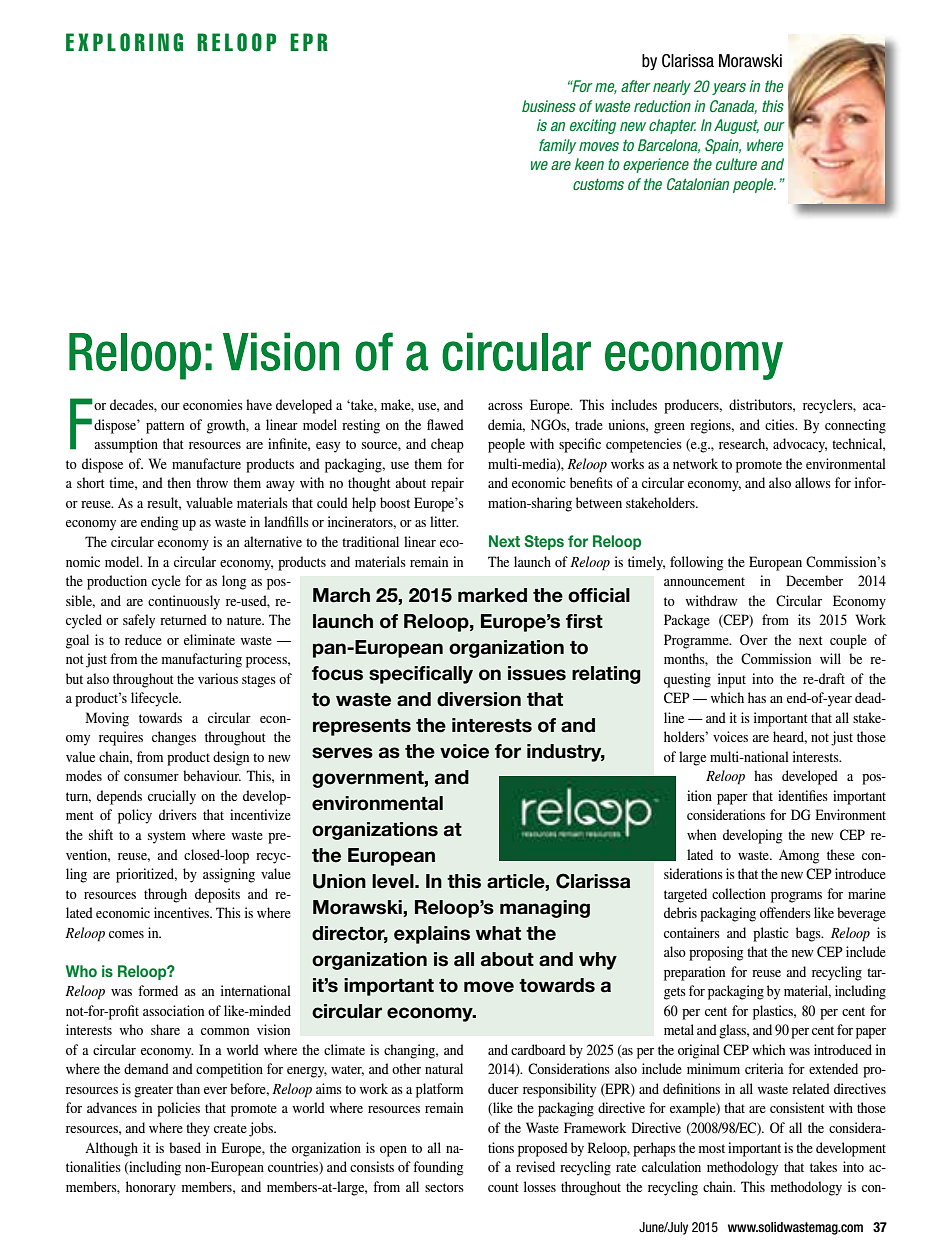 The width and height of the screenshot is (952, 1260). Describe the element at coordinates (184, 602) in the screenshot. I see `continuously` at that location.
